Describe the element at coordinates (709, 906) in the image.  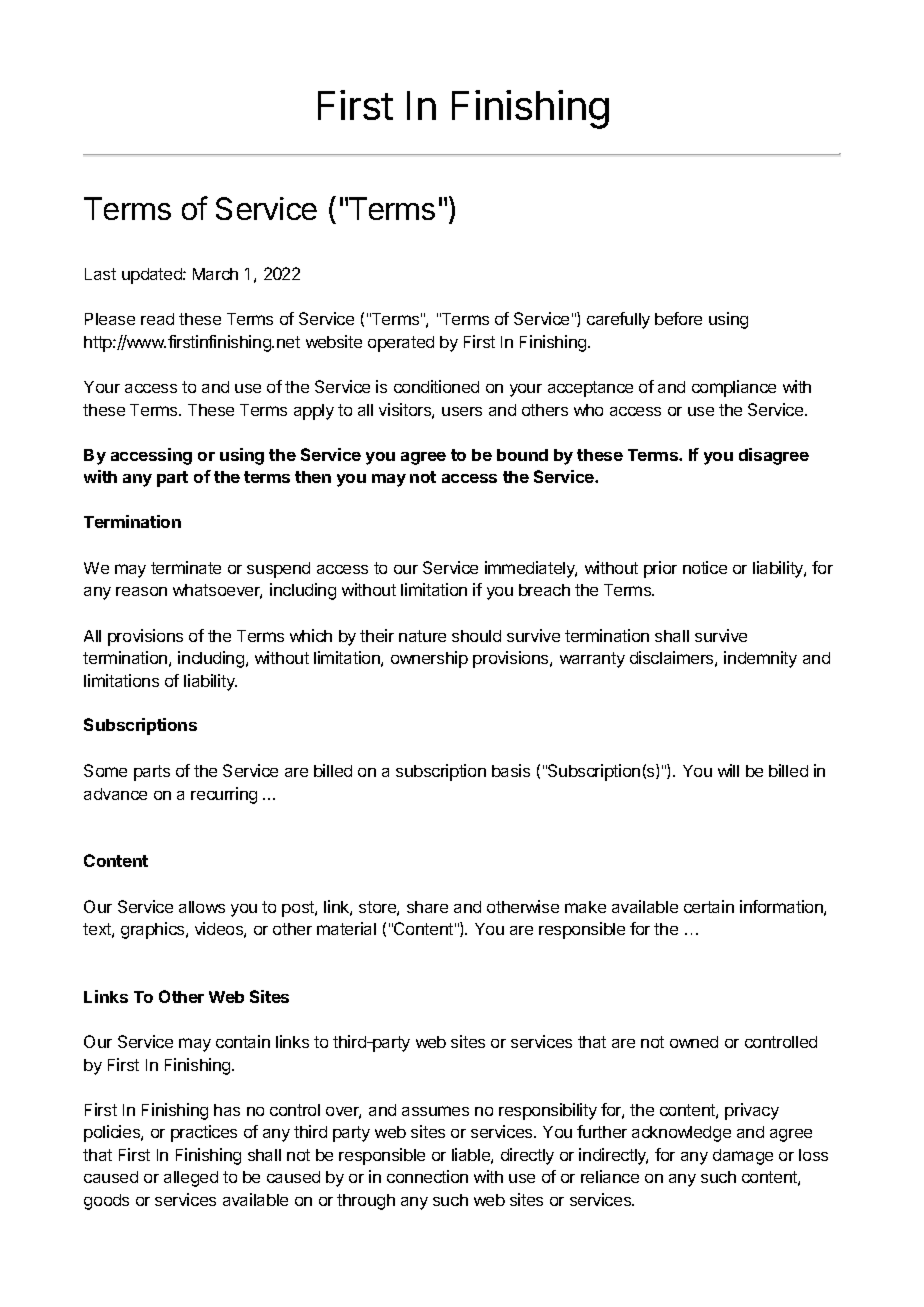
I see `certain` at that location.
